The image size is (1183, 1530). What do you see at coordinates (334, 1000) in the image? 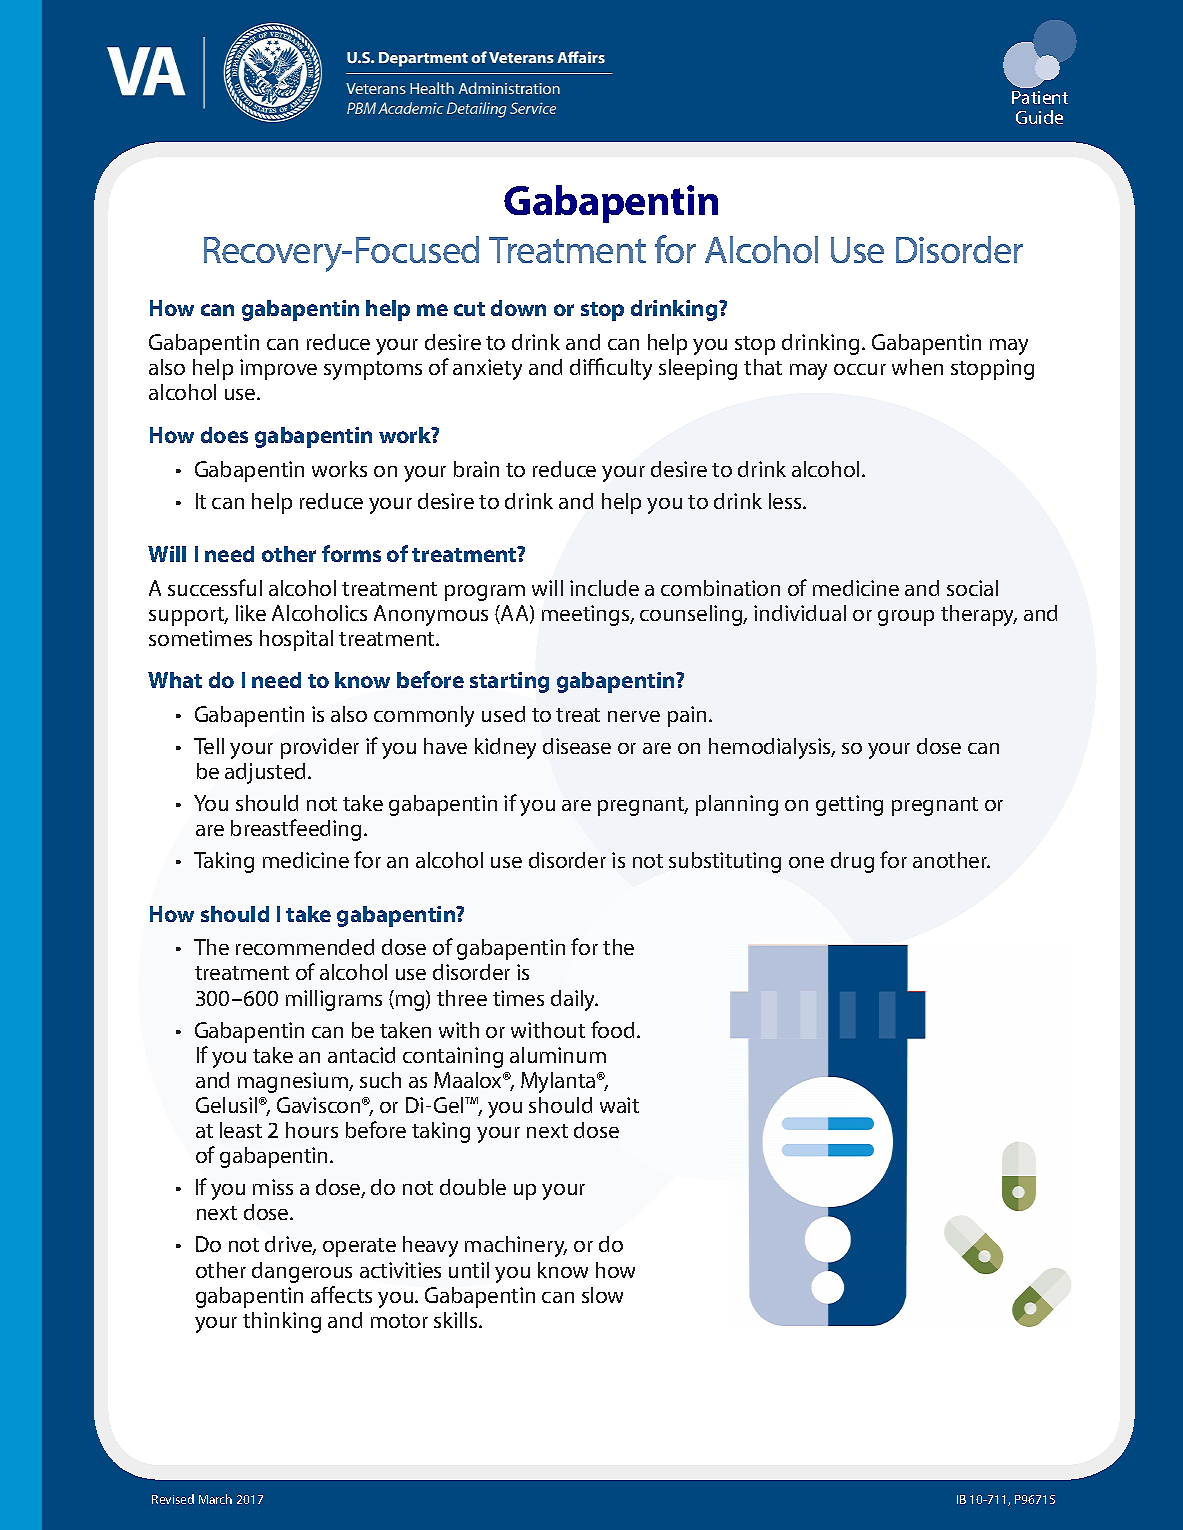
I see `milligrams` at bounding box center [334, 1000].
